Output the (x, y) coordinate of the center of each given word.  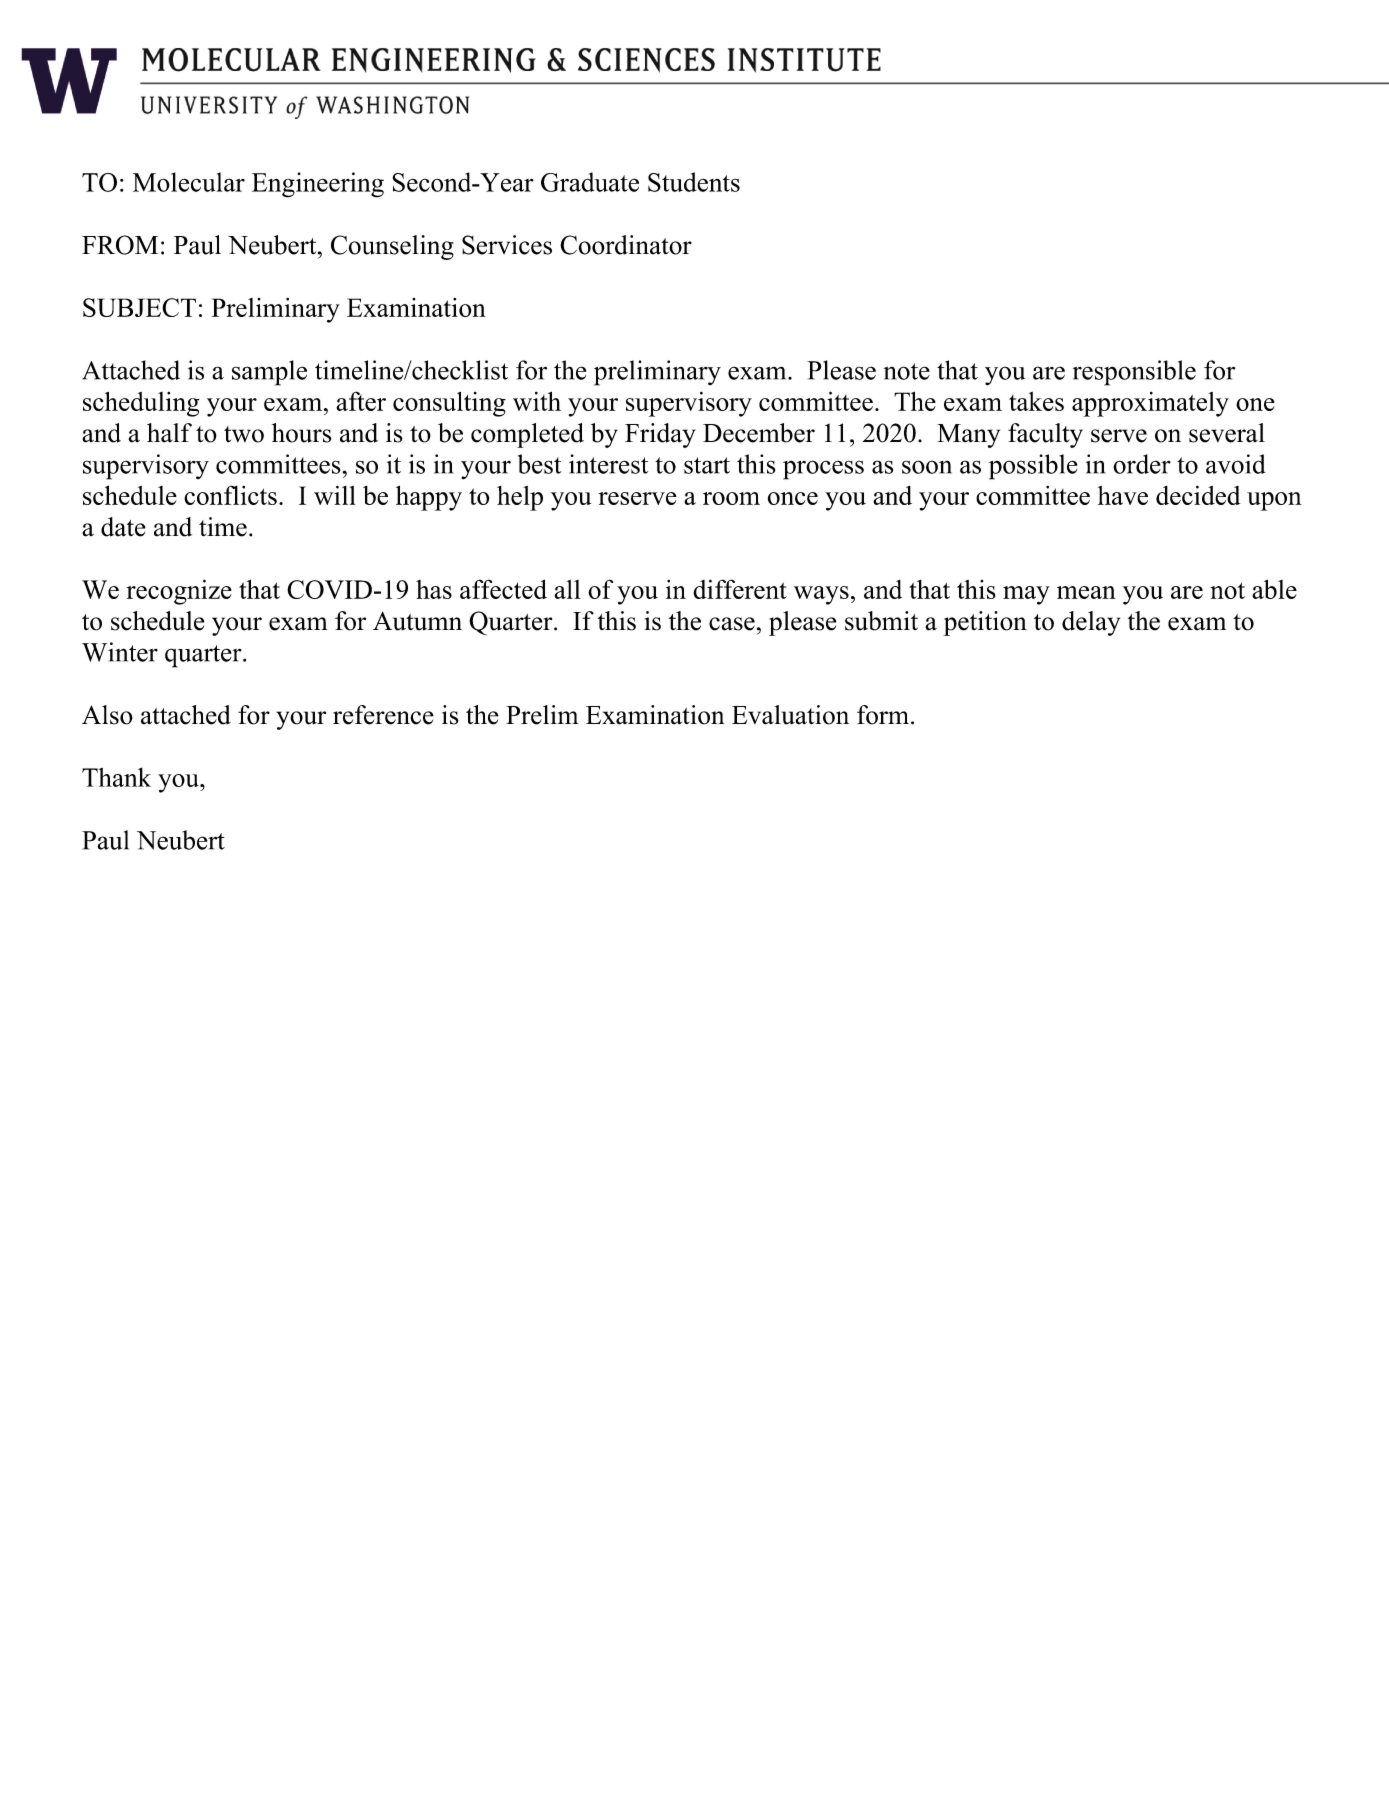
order (1142, 464)
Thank (116, 777)
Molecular (189, 182)
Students (694, 182)
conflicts (230, 495)
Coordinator (626, 245)
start (707, 465)
